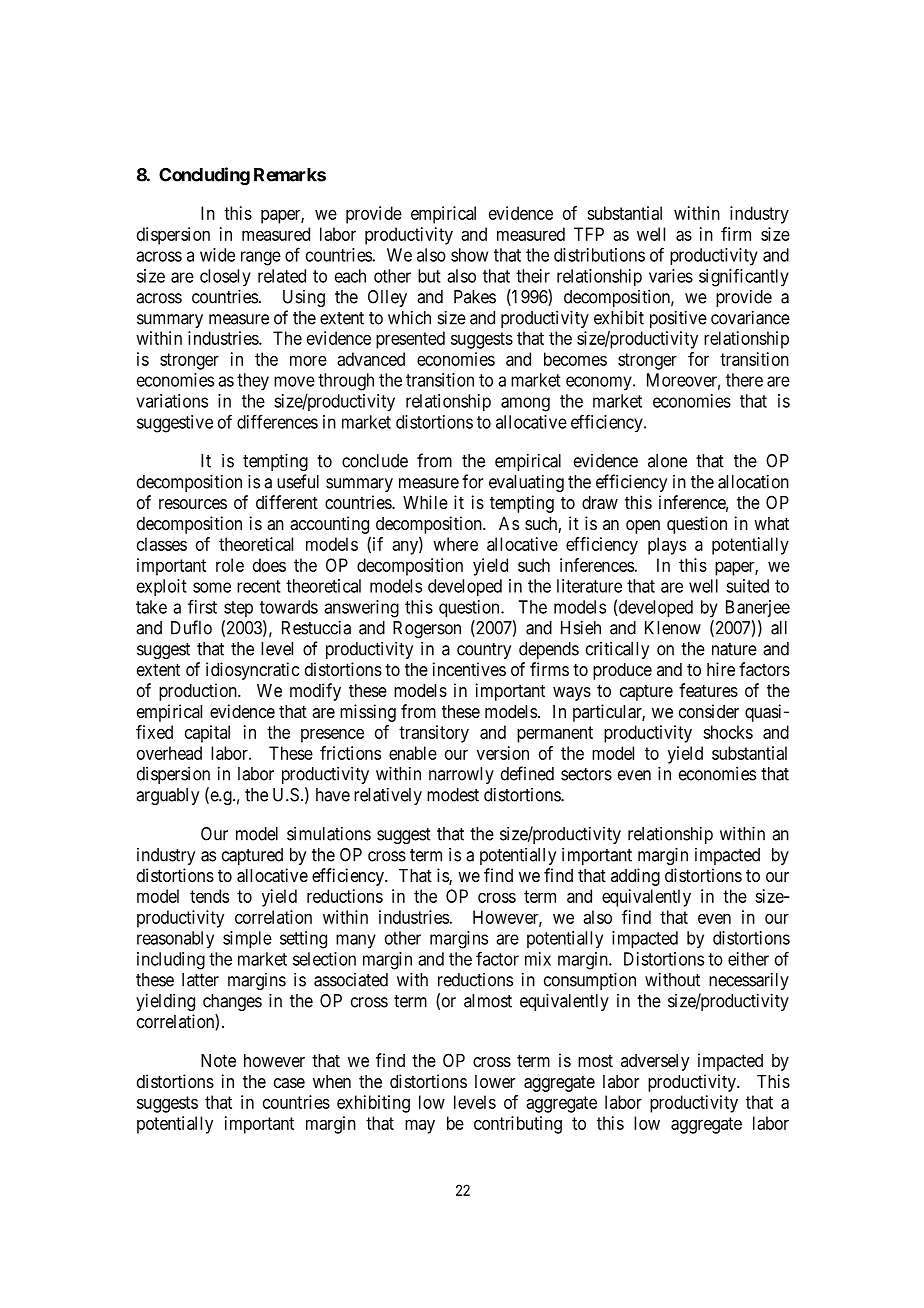 The width and height of the screenshot is (924, 1308). I want to click on Note, so click(218, 1060).
